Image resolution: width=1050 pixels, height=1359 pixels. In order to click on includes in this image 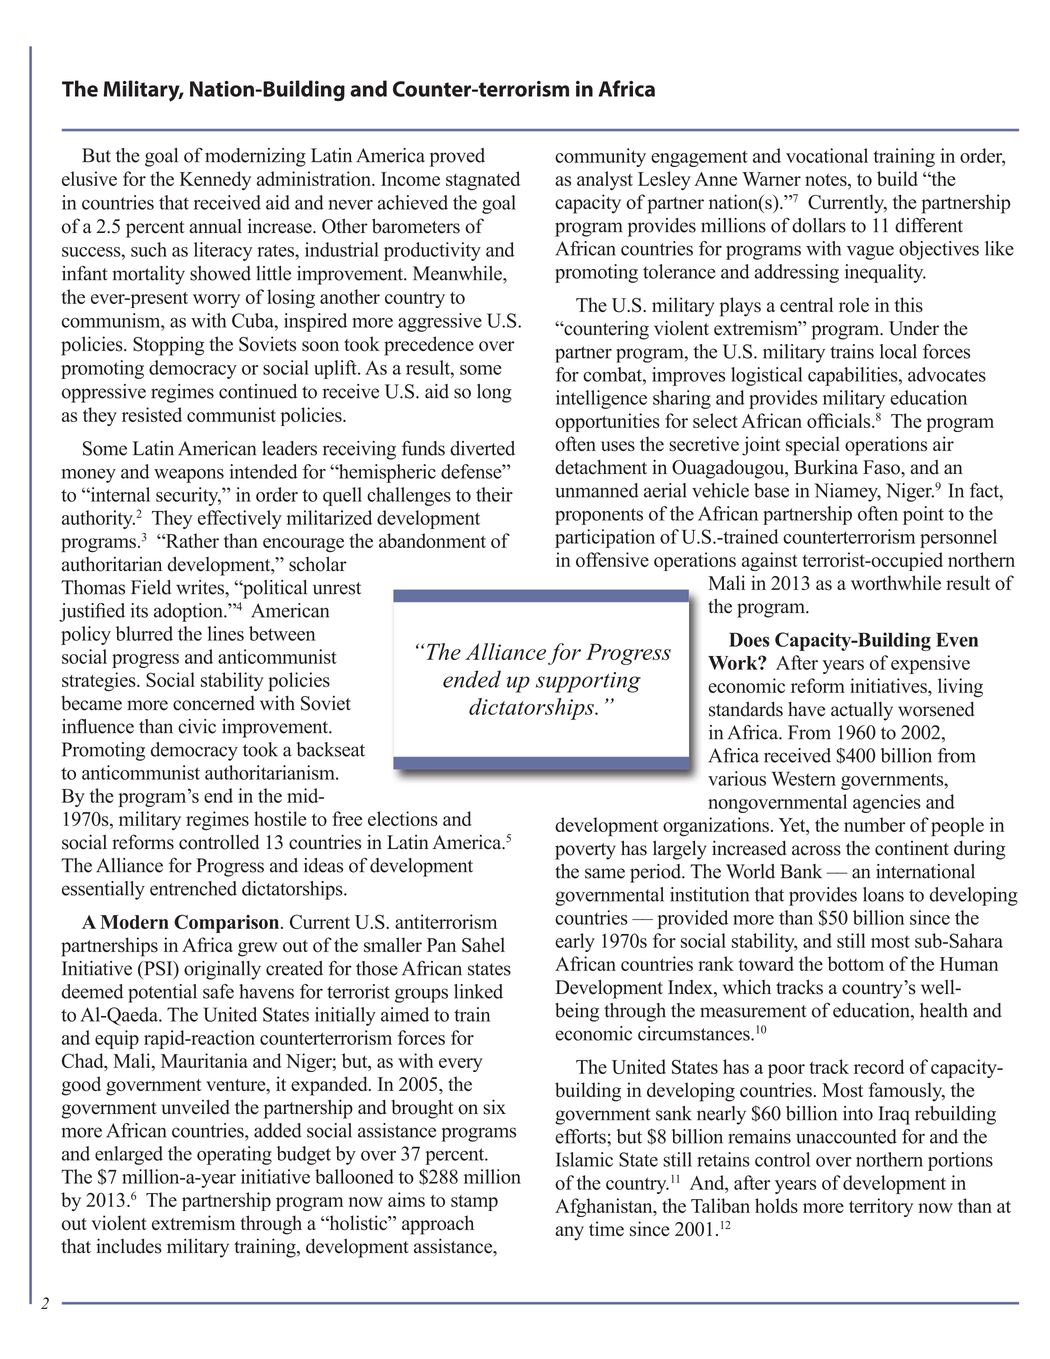, I will do `click(129, 1246)`.
